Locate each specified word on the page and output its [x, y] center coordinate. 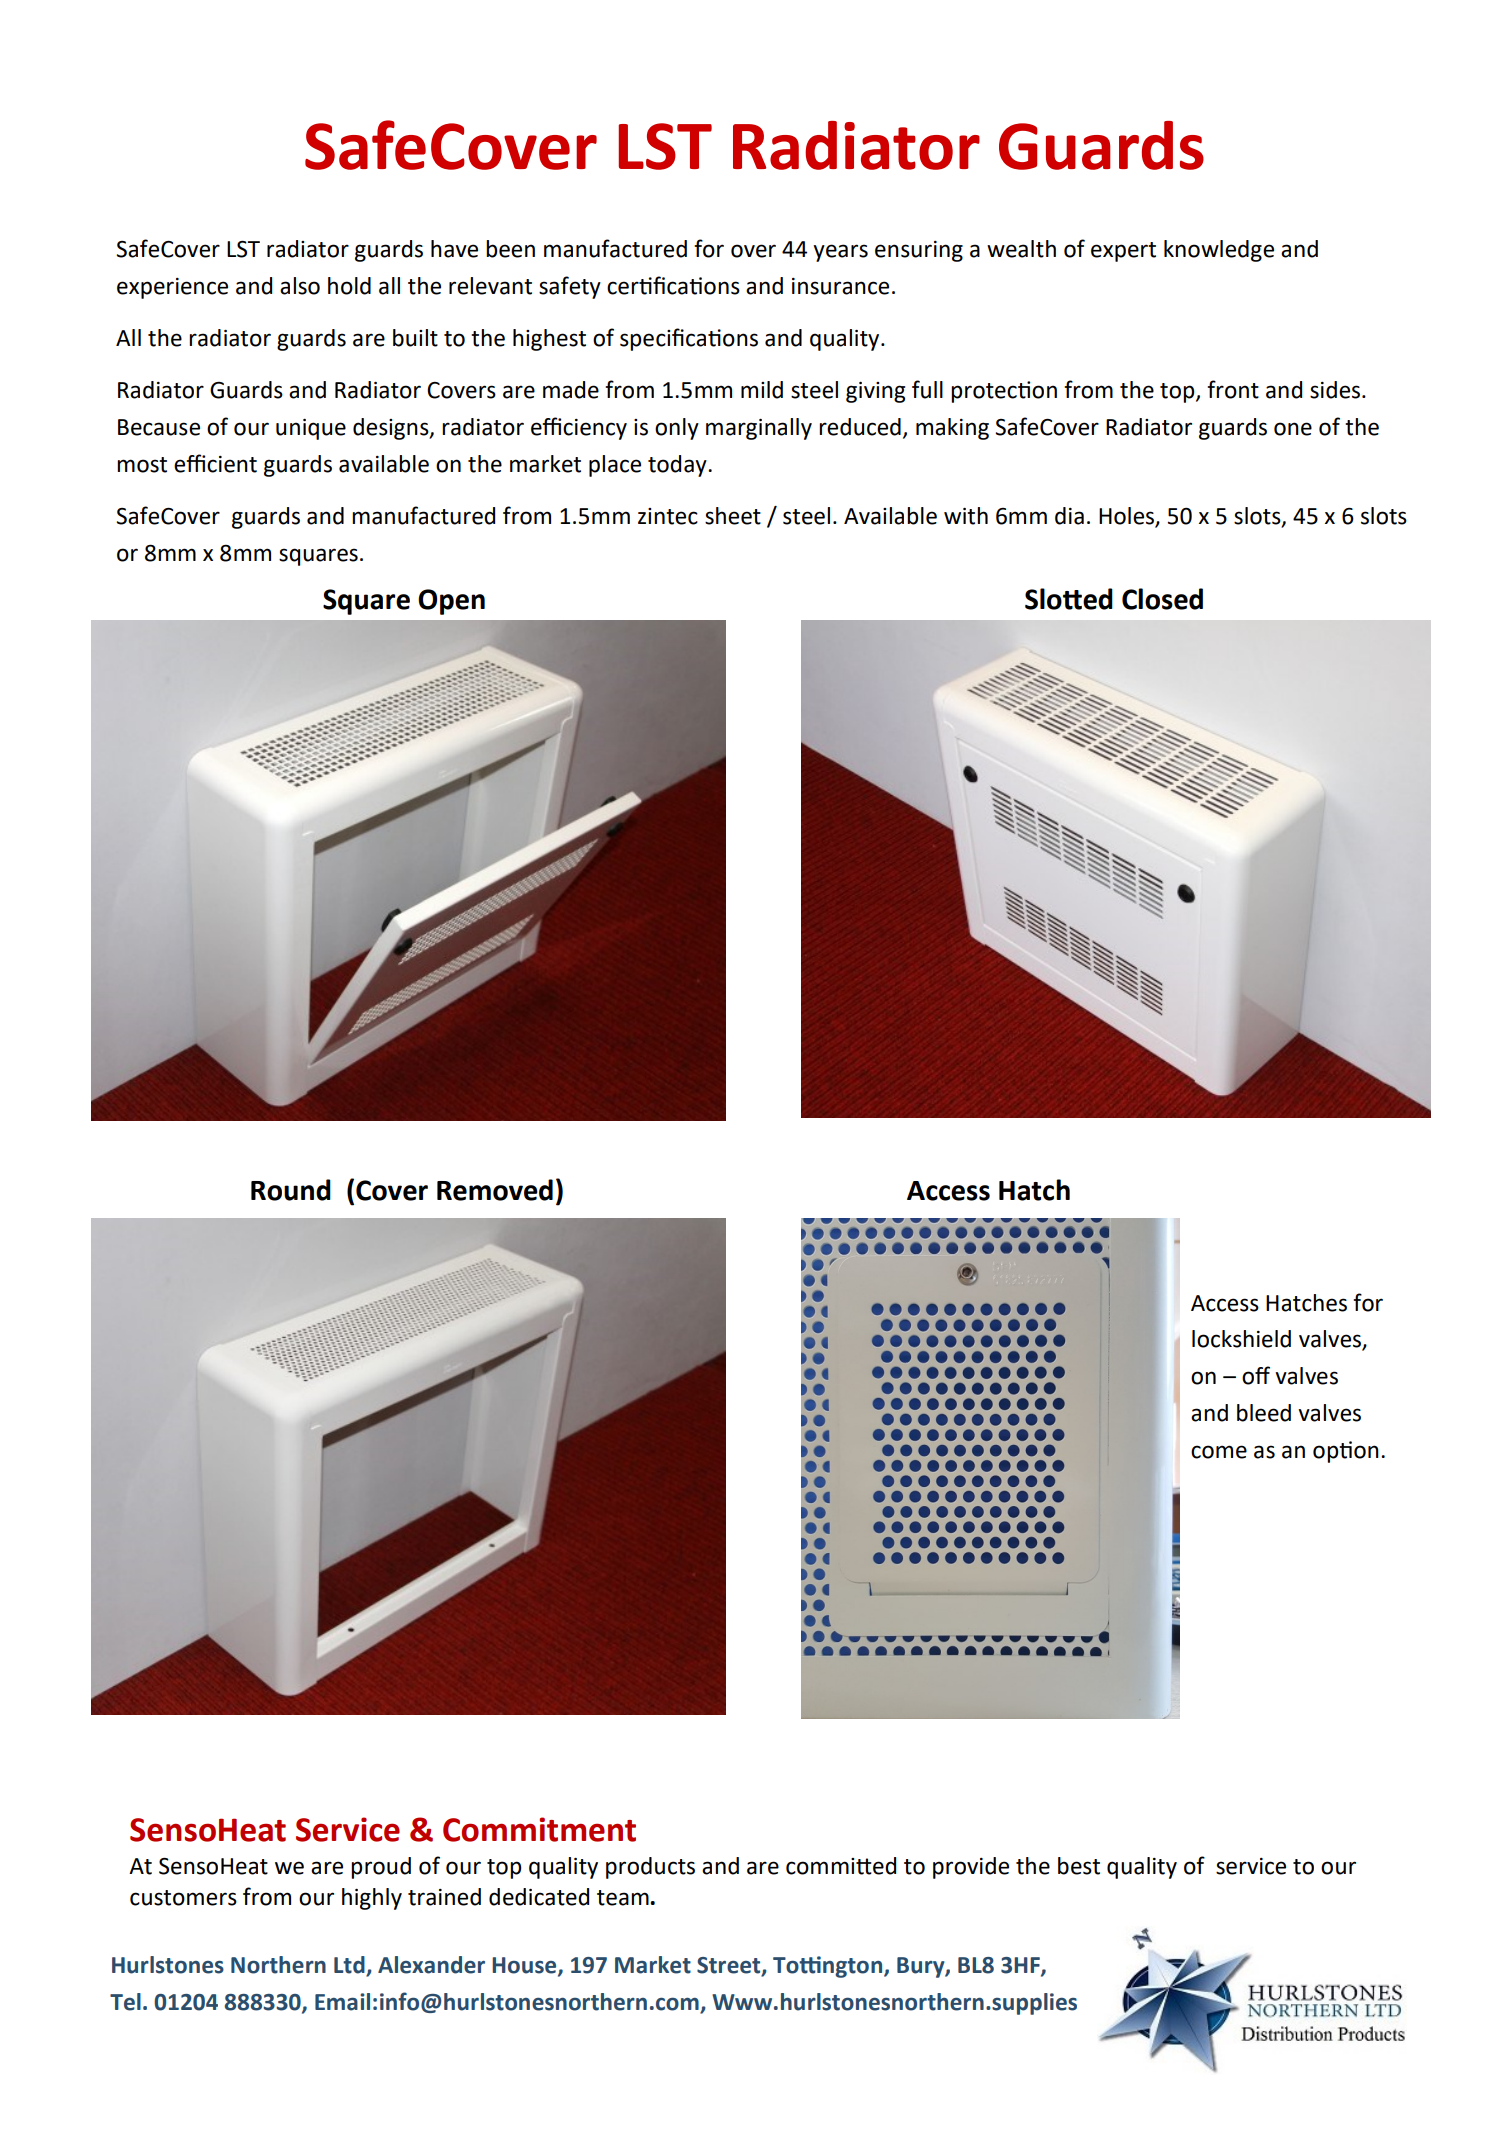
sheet [733, 516]
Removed [495, 1190]
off [1256, 1375]
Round [291, 1190]
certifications [673, 285]
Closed [1162, 599]
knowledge [1219, 251]
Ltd [350, 1966]
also [300, 286]
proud [381, 1868]
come [1219, 1452]
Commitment [539, 1829]
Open [451, 602]
